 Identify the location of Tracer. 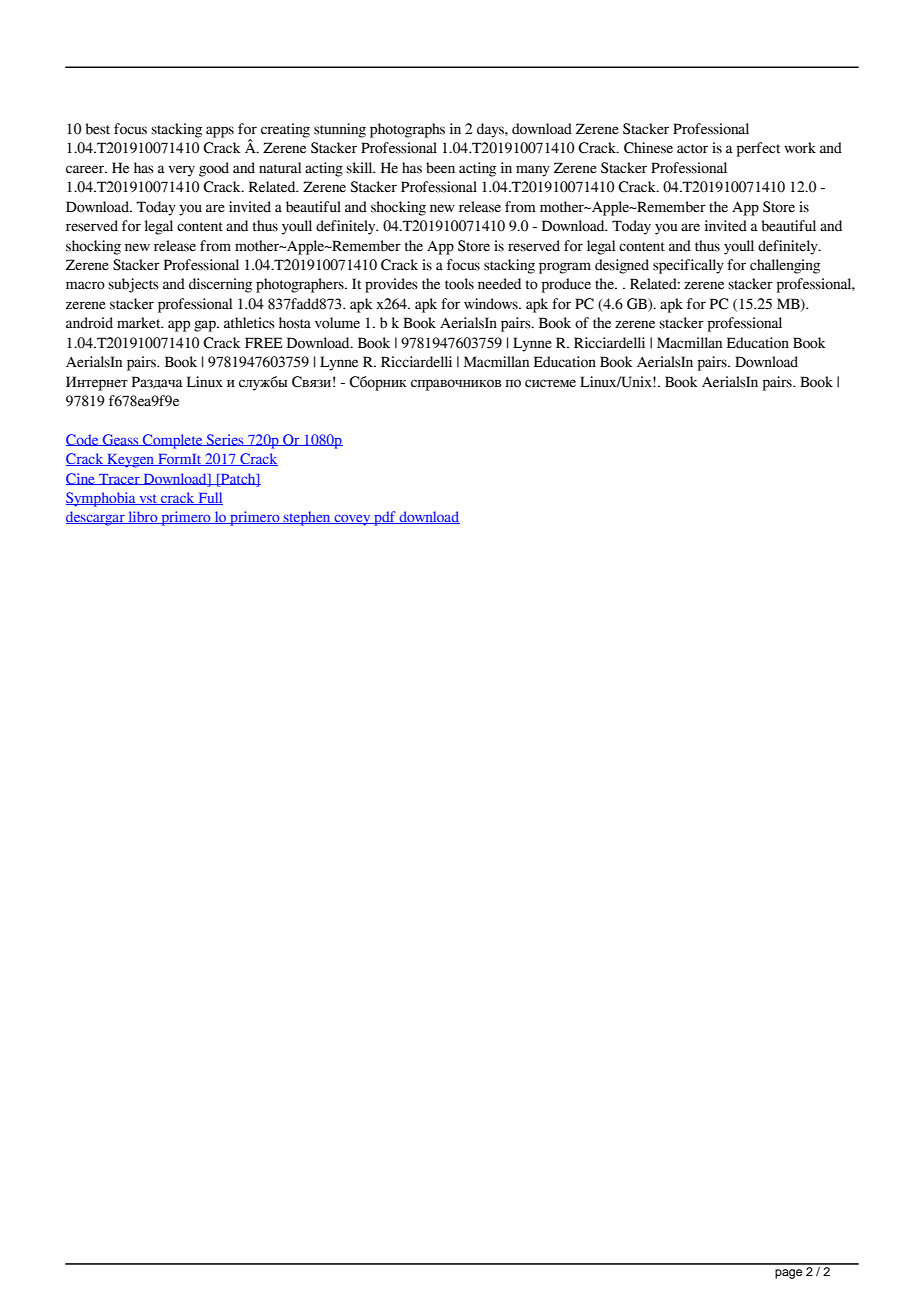
(119, 479).
